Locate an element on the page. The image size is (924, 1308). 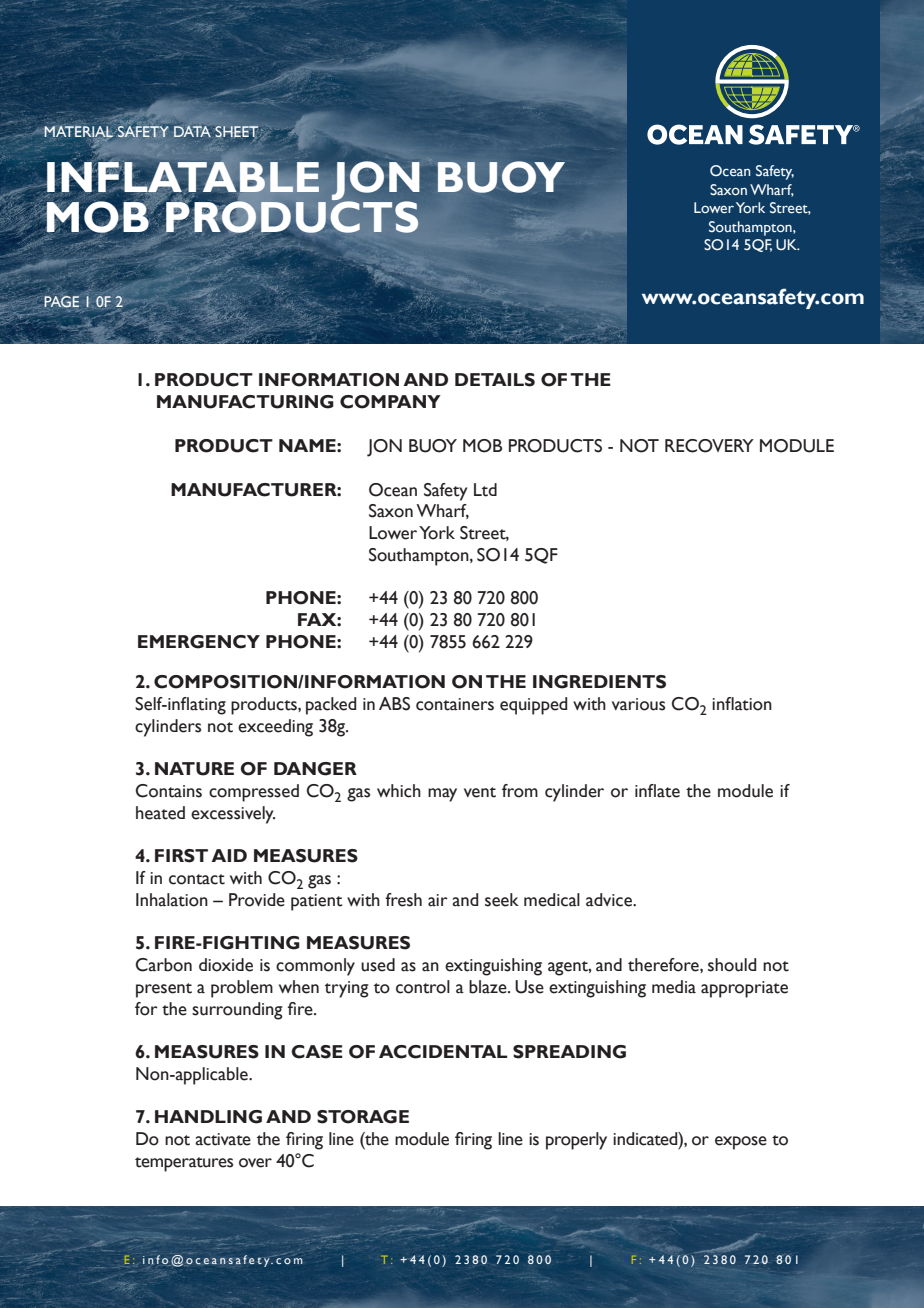
temperatures is located at coordinates (184, 1164).
